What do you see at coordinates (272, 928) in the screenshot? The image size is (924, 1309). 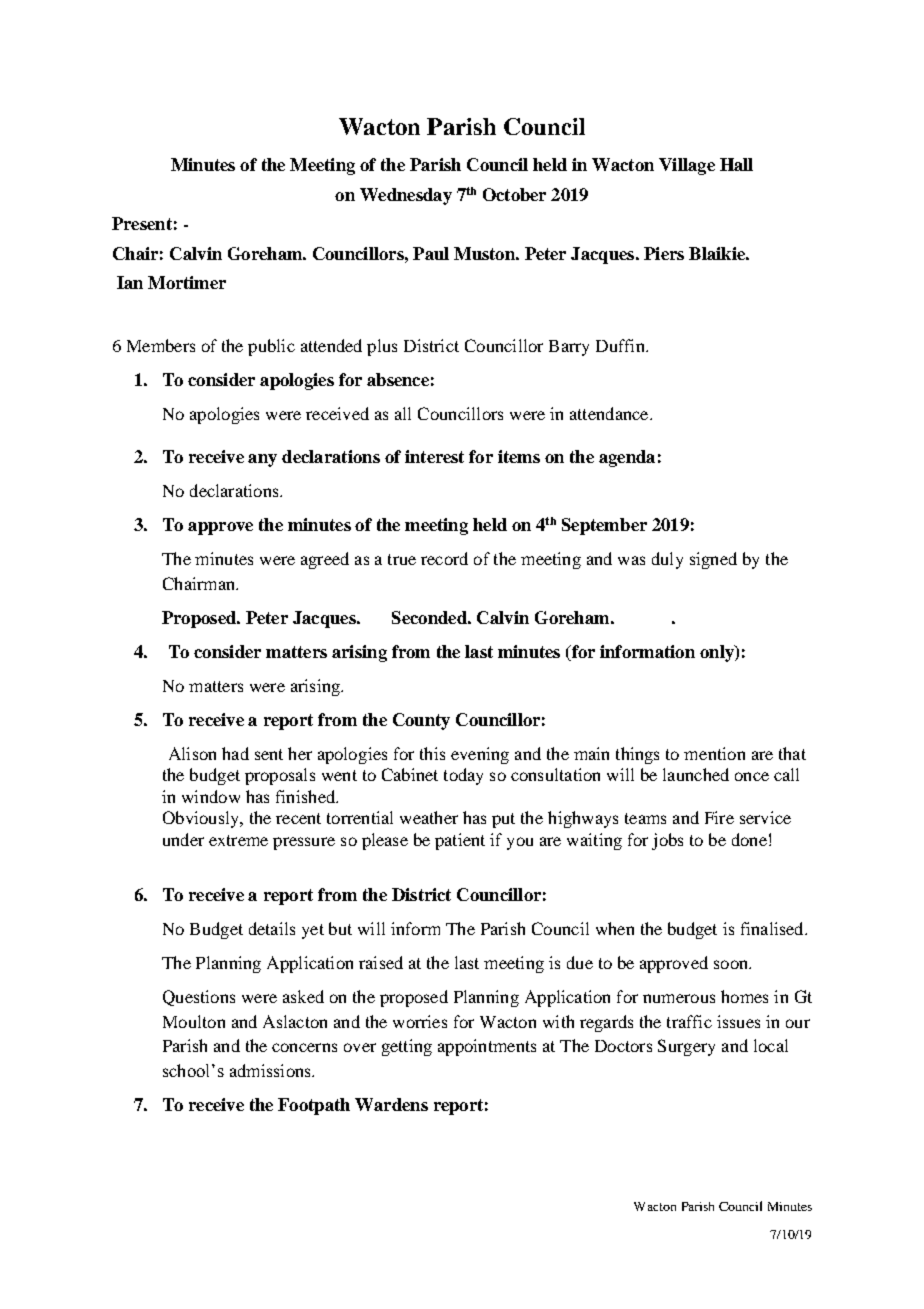 I see `details` at bounding box center [272, 928].
